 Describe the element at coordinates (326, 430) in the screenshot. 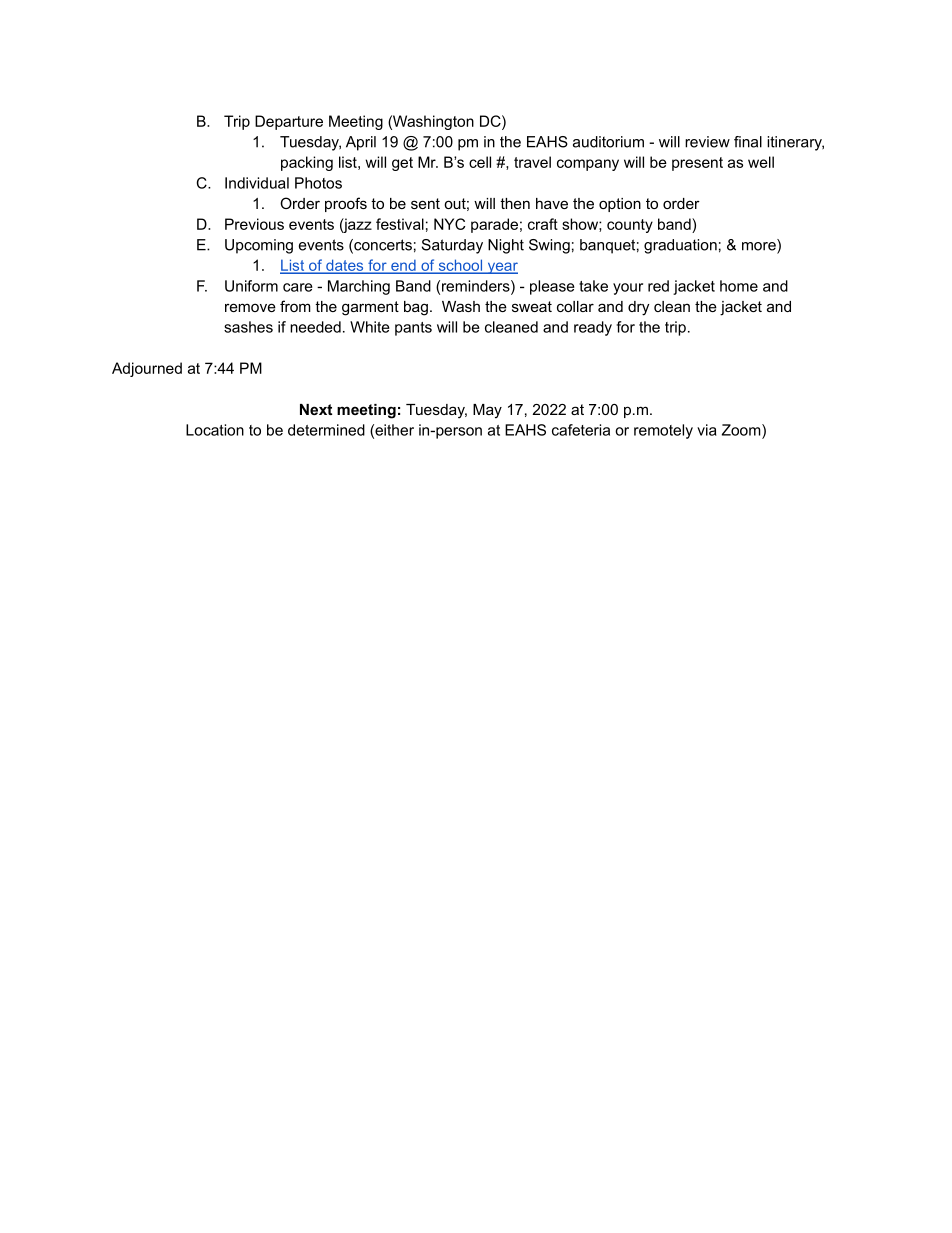

I see `determined` at that location.
